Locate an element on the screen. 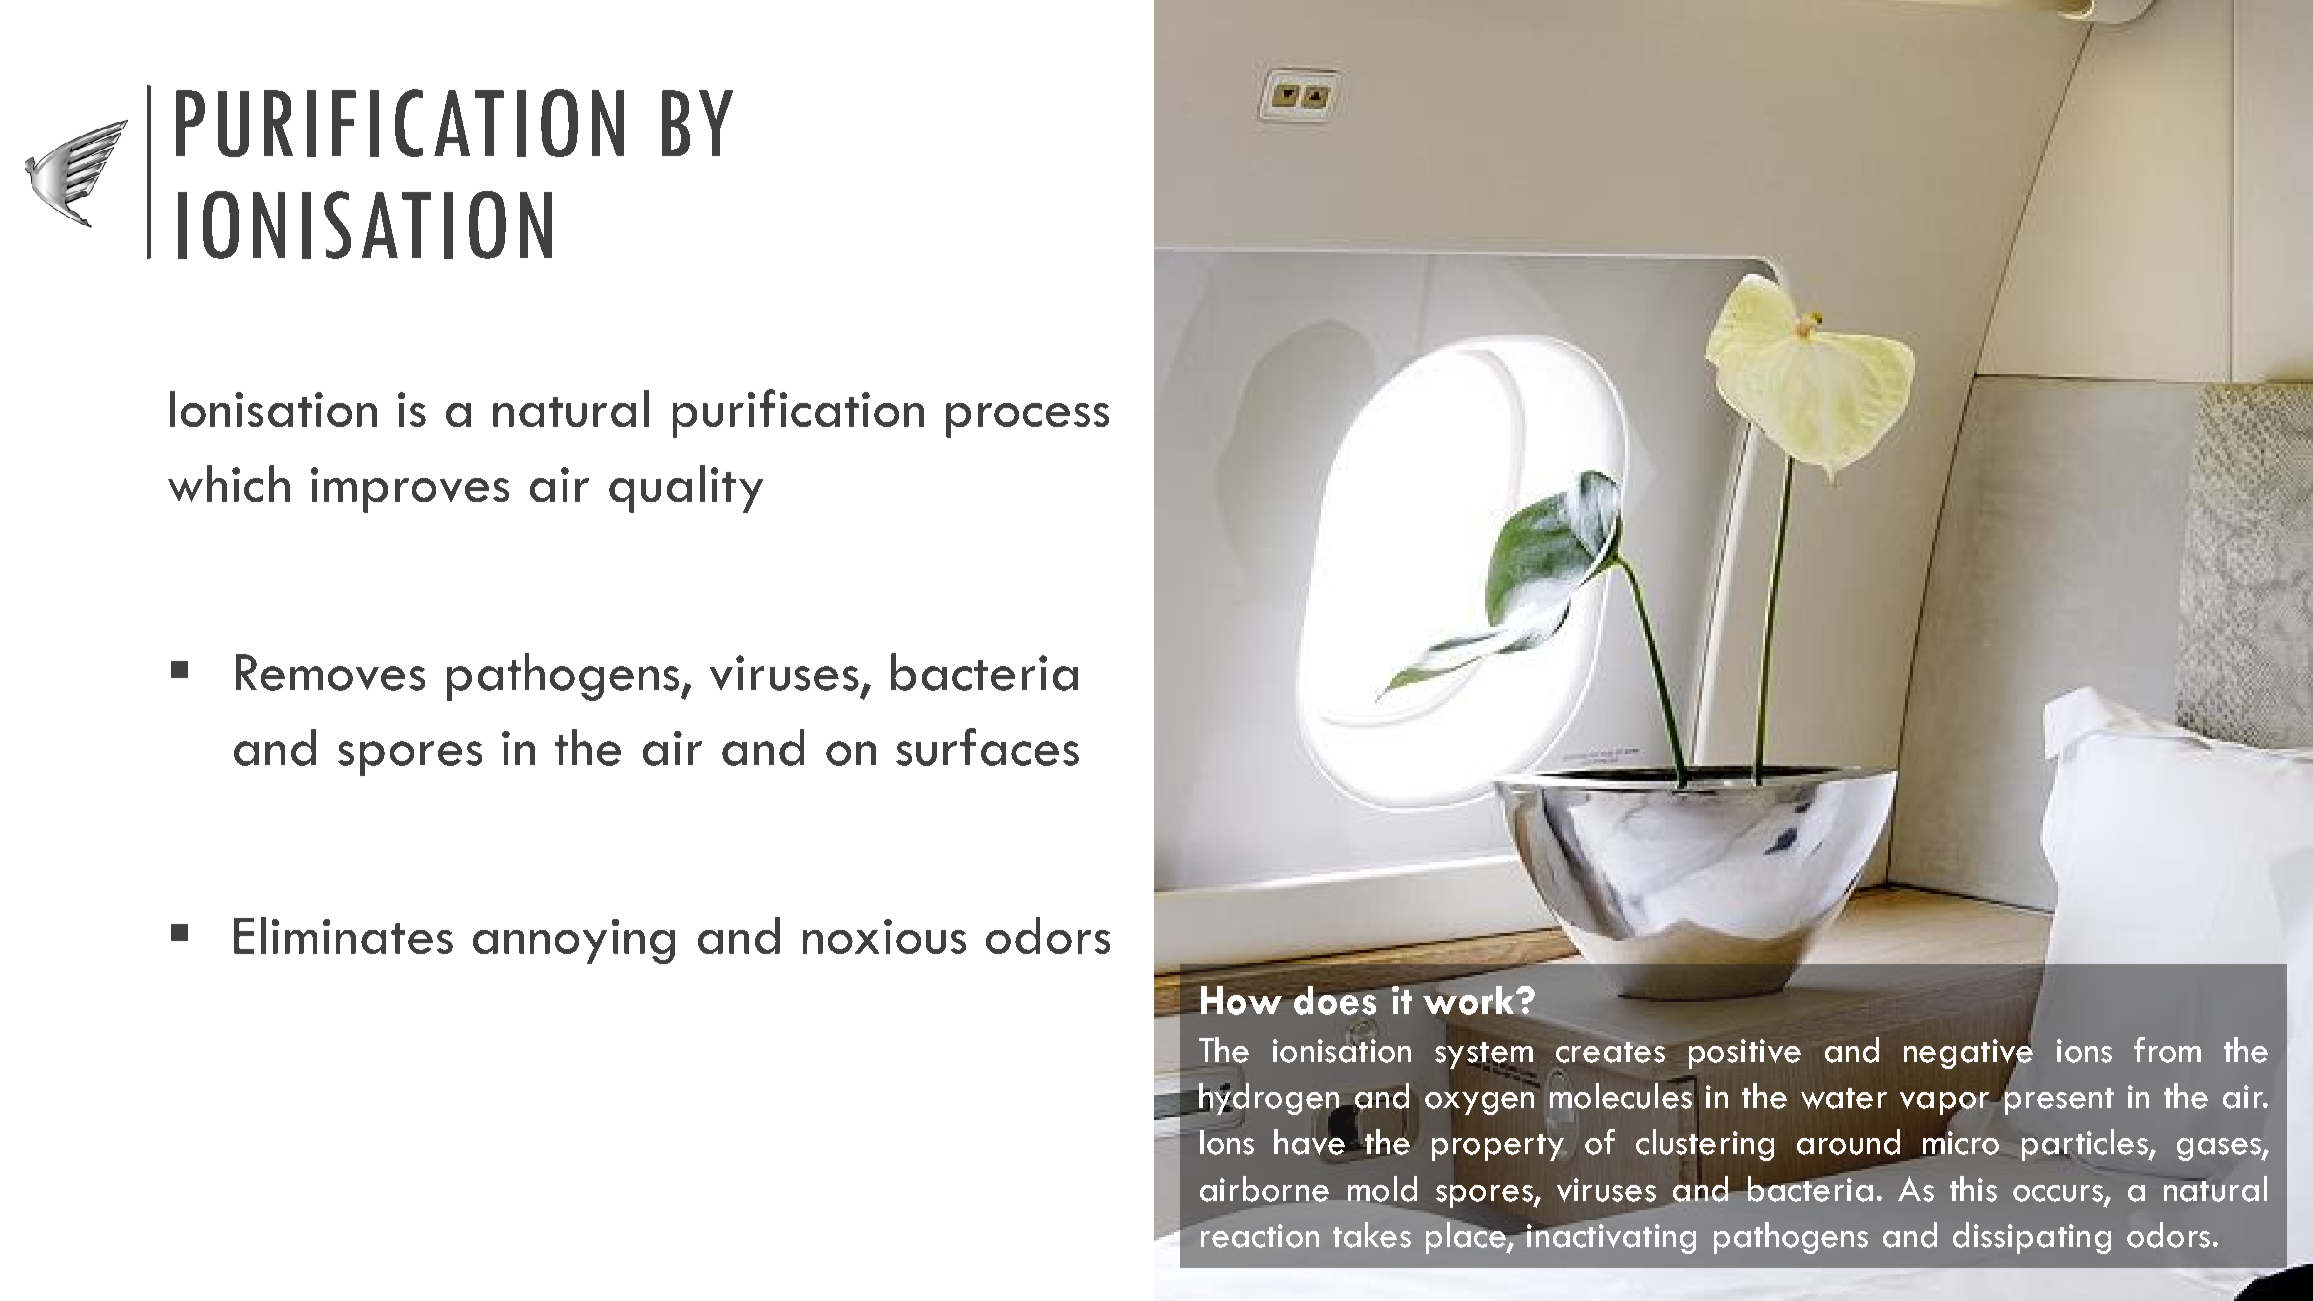 This screenshot has width=2313, height=1301. quality is located at coordinates (686, 489).
